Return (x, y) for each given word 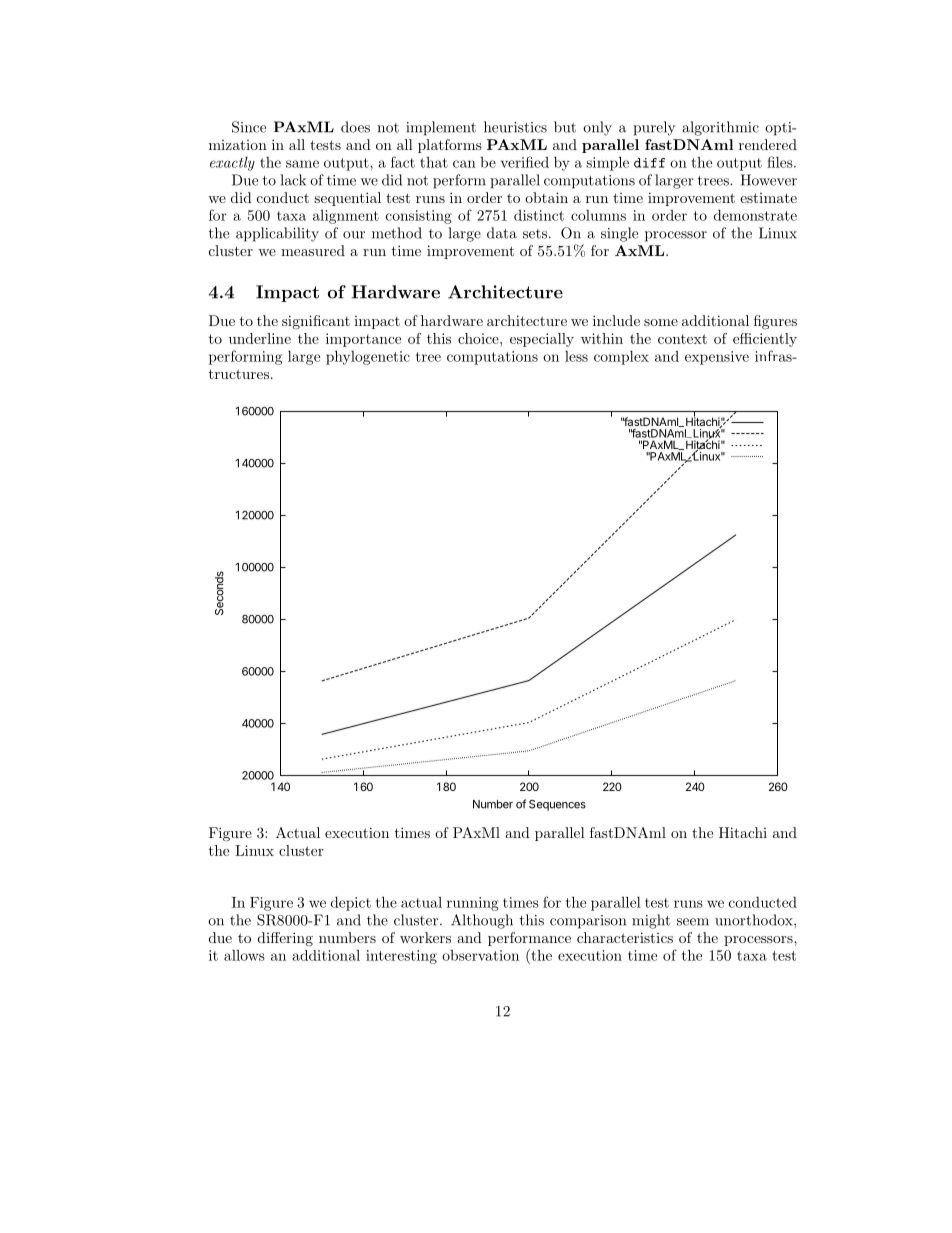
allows (244, 955)
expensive (717, 358)
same (302, 164)
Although (482, 921)
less (576, 356)
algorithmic (720, 128)
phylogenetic (368, 357)
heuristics (515, 127)
